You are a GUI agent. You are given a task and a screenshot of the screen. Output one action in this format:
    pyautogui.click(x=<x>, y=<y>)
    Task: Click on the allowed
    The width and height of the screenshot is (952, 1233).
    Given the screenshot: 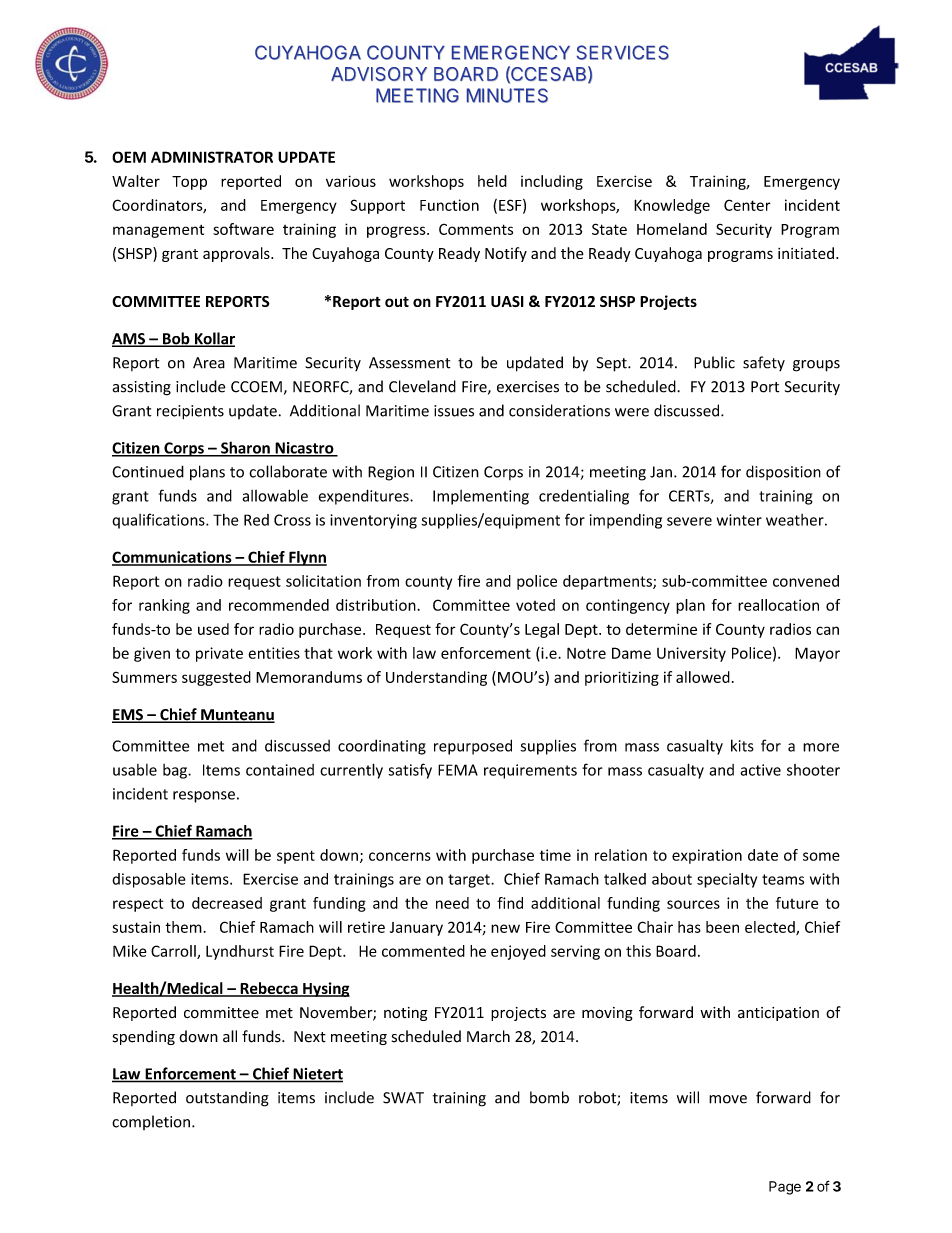 What is the action you would take?
    pyautogui.click(x=703, y=677)
